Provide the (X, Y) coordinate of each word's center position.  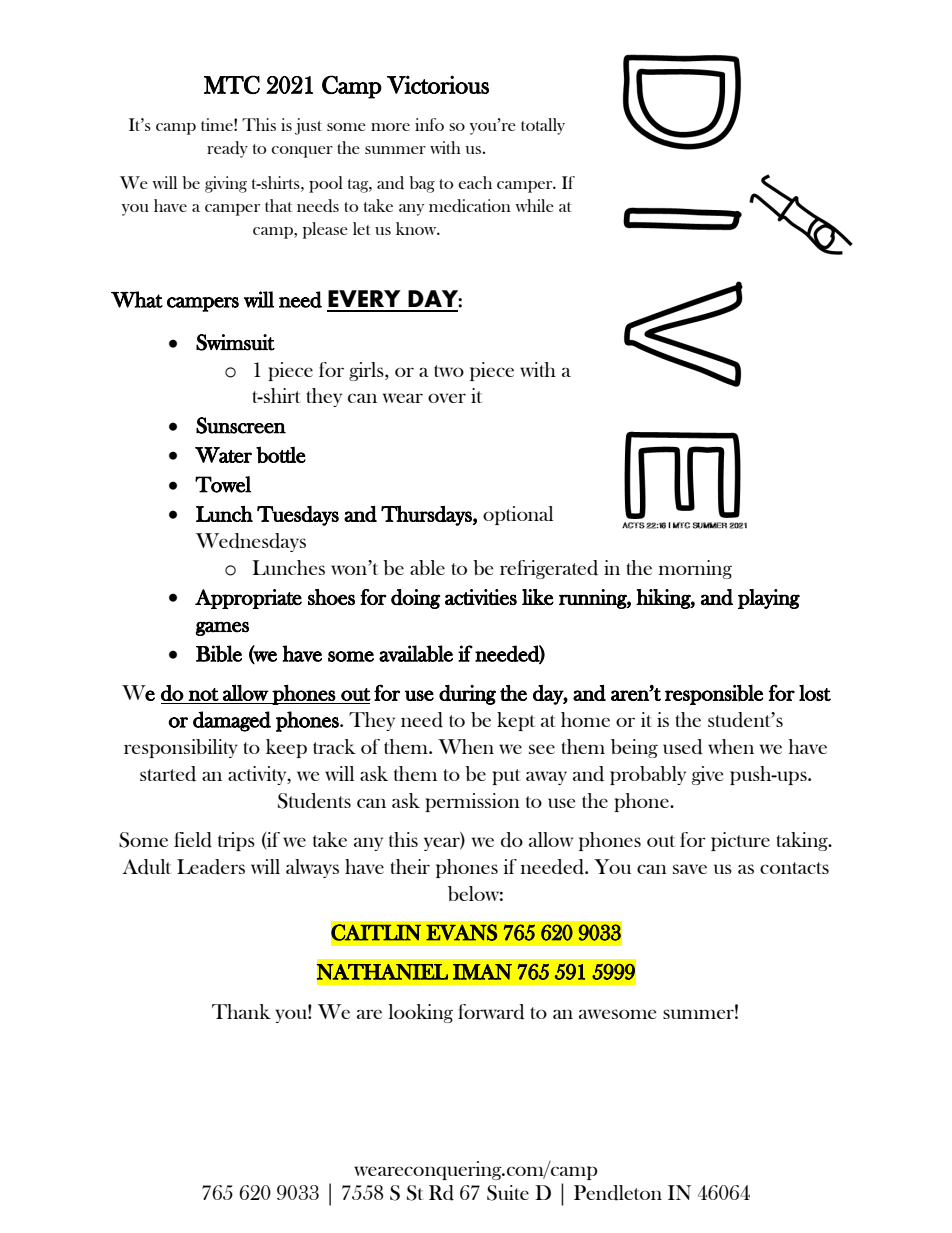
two (449, 371)
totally (543, 126)
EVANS (461, 932)
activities (481, 597)
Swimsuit (235, 342)
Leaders (211, 867)
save (690, 869)
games (222, 629)
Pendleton (618, 1193)
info (429, 124)
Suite (508, 1193)
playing (769, 599)
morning (695, 569)
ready (227, 149)
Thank (241, 1011)
